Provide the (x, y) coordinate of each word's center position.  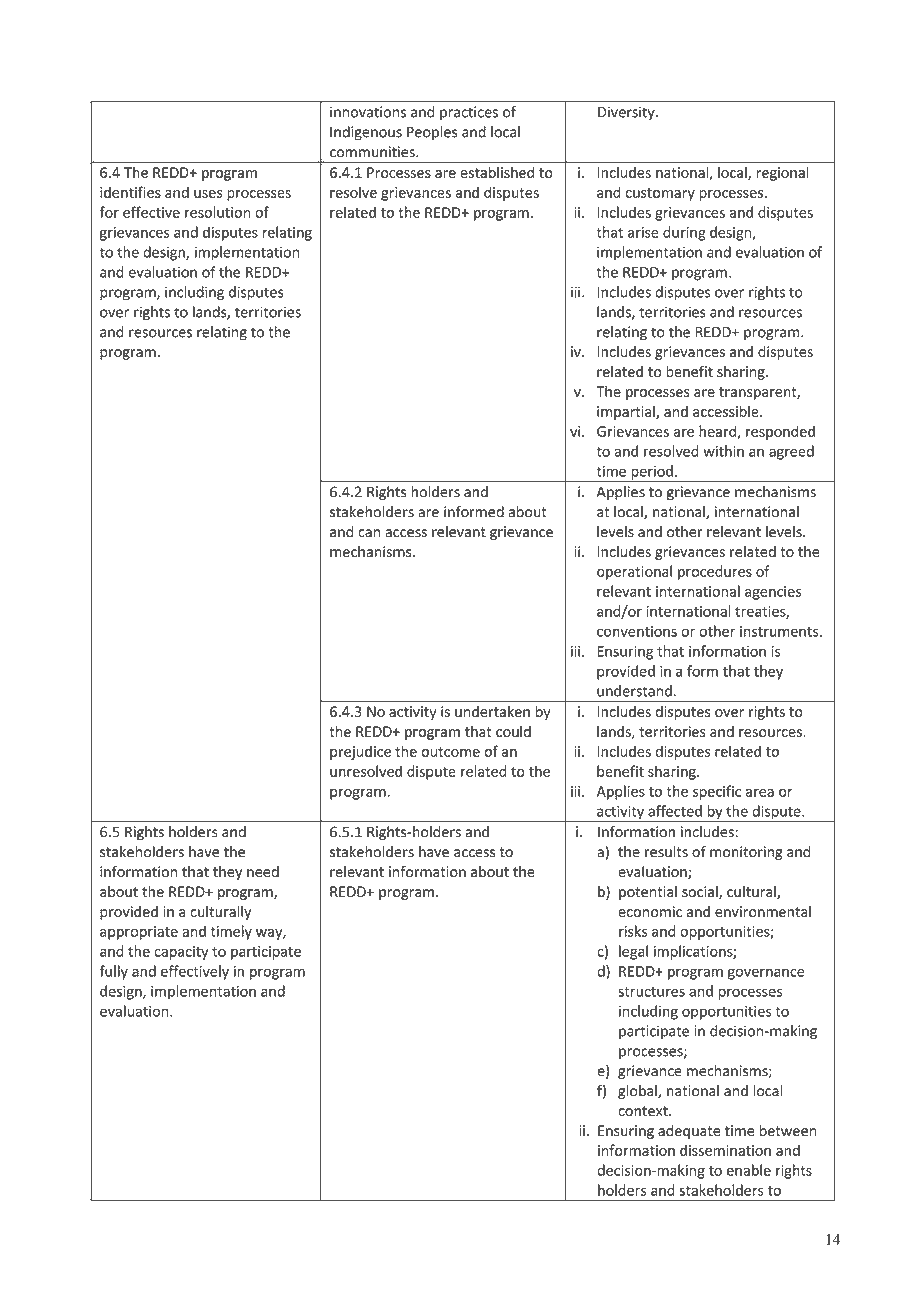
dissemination (725, 1150)
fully (113, 972)
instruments (780, 631)
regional (782, 173)
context (644, 1111)
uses (208, 194)
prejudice (360, 752)
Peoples (432, 133)
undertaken (492, 711)
